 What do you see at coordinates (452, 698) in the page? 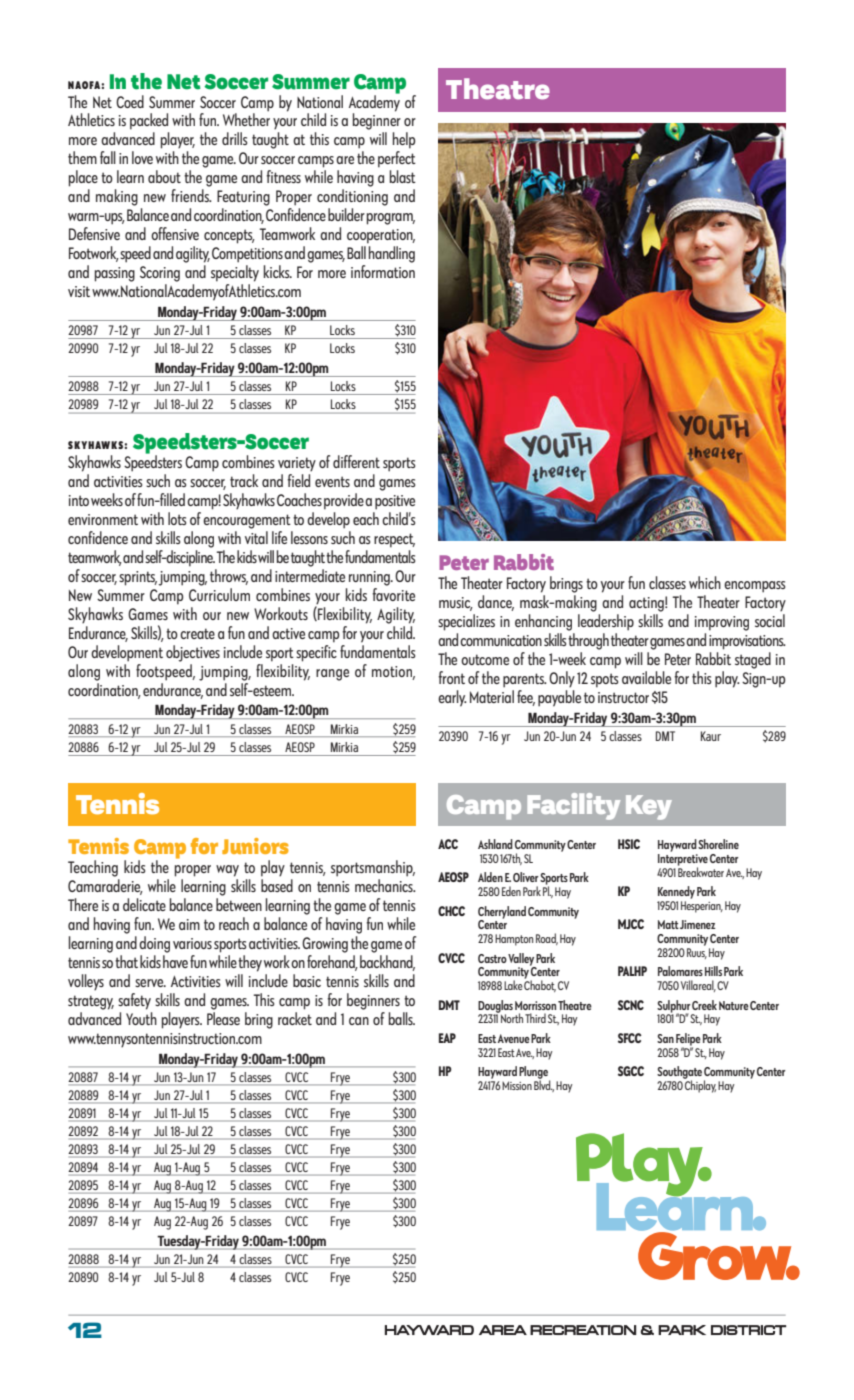
I see `early` at bounding box center [452, 698].
